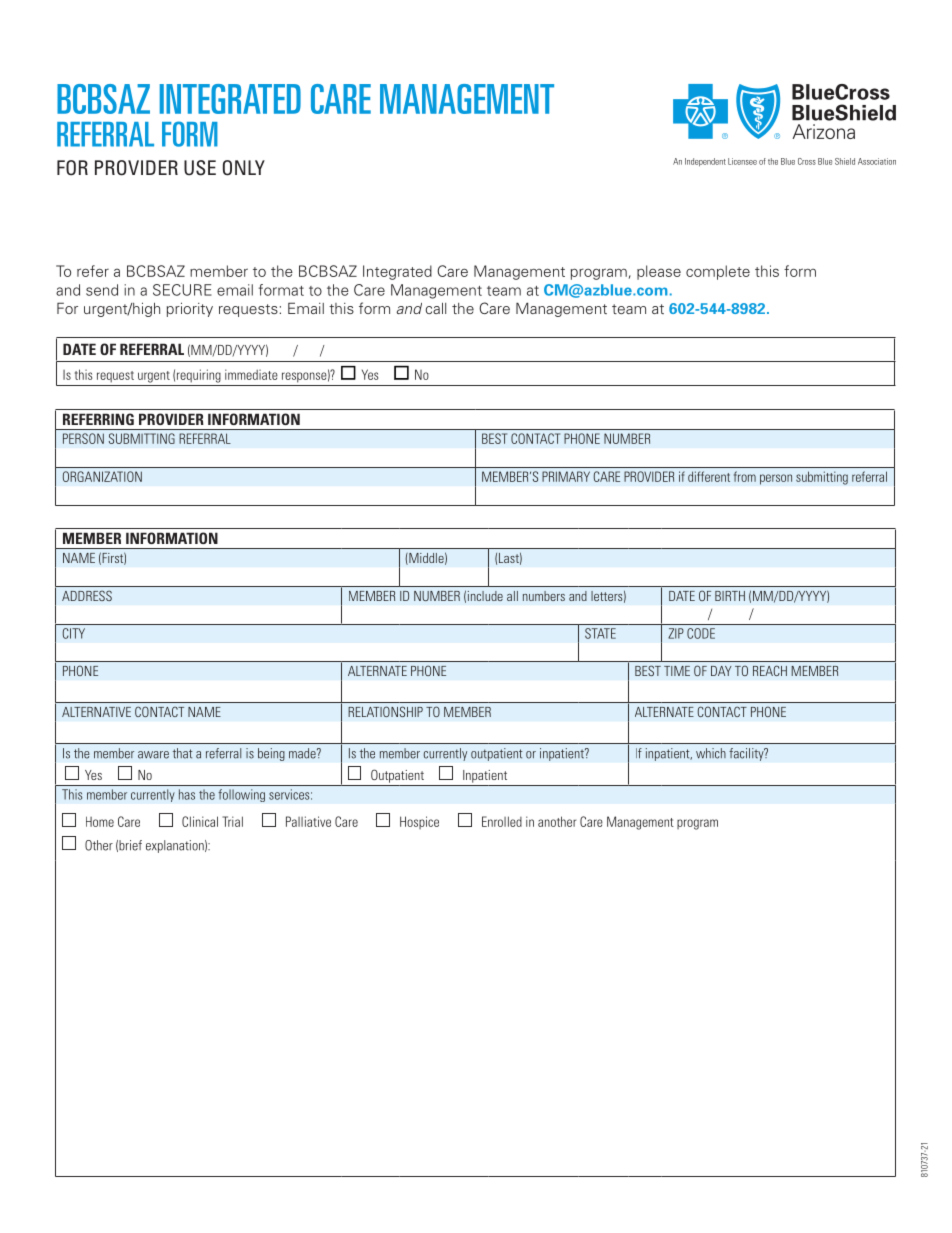 This document has width=952, height=1233. What do you see at coordinates (87, 595) in the document?
I see `ADDRESS` at bounding box center [87, 595].
